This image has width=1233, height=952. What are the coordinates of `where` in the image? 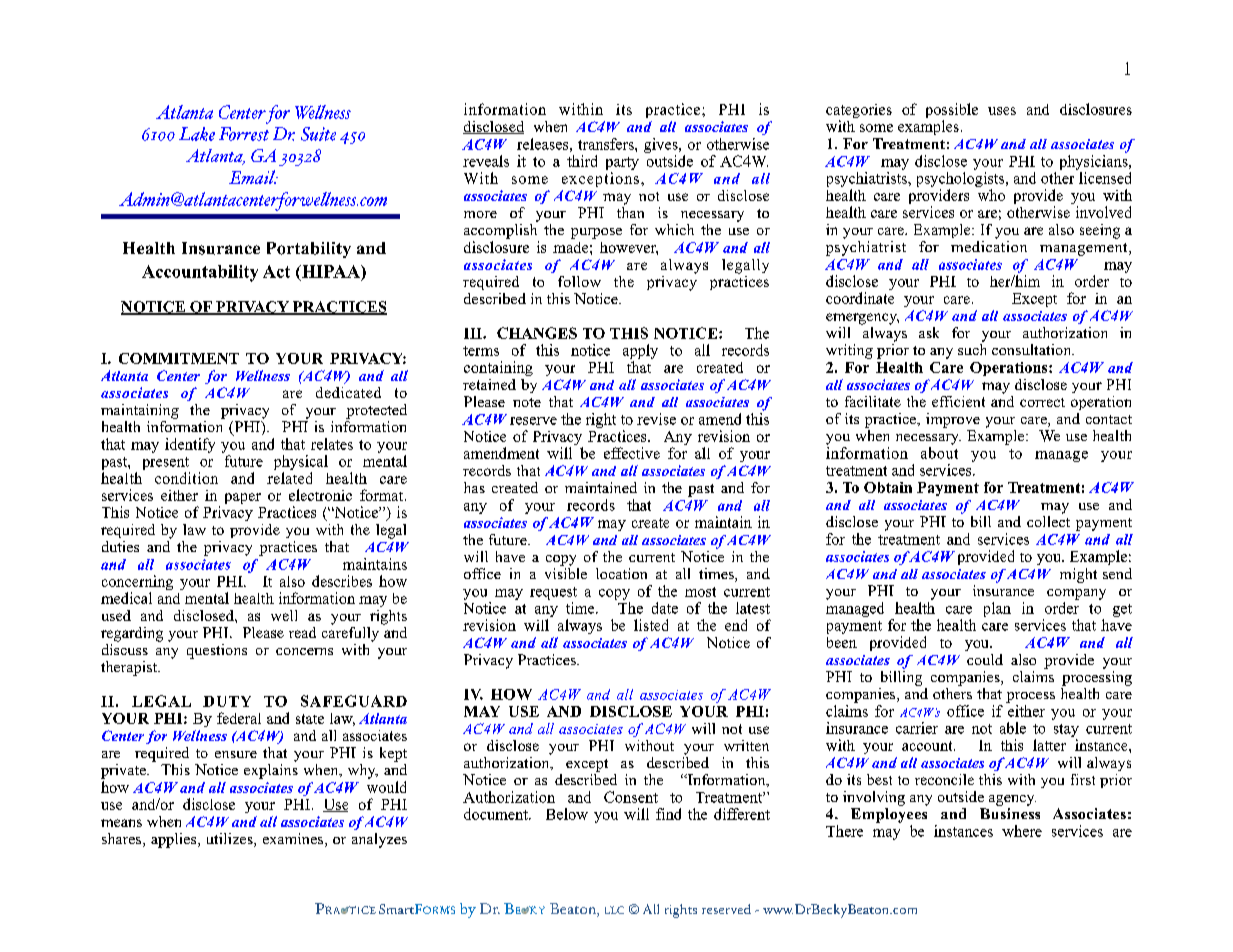 It's located at (1022, 831).
